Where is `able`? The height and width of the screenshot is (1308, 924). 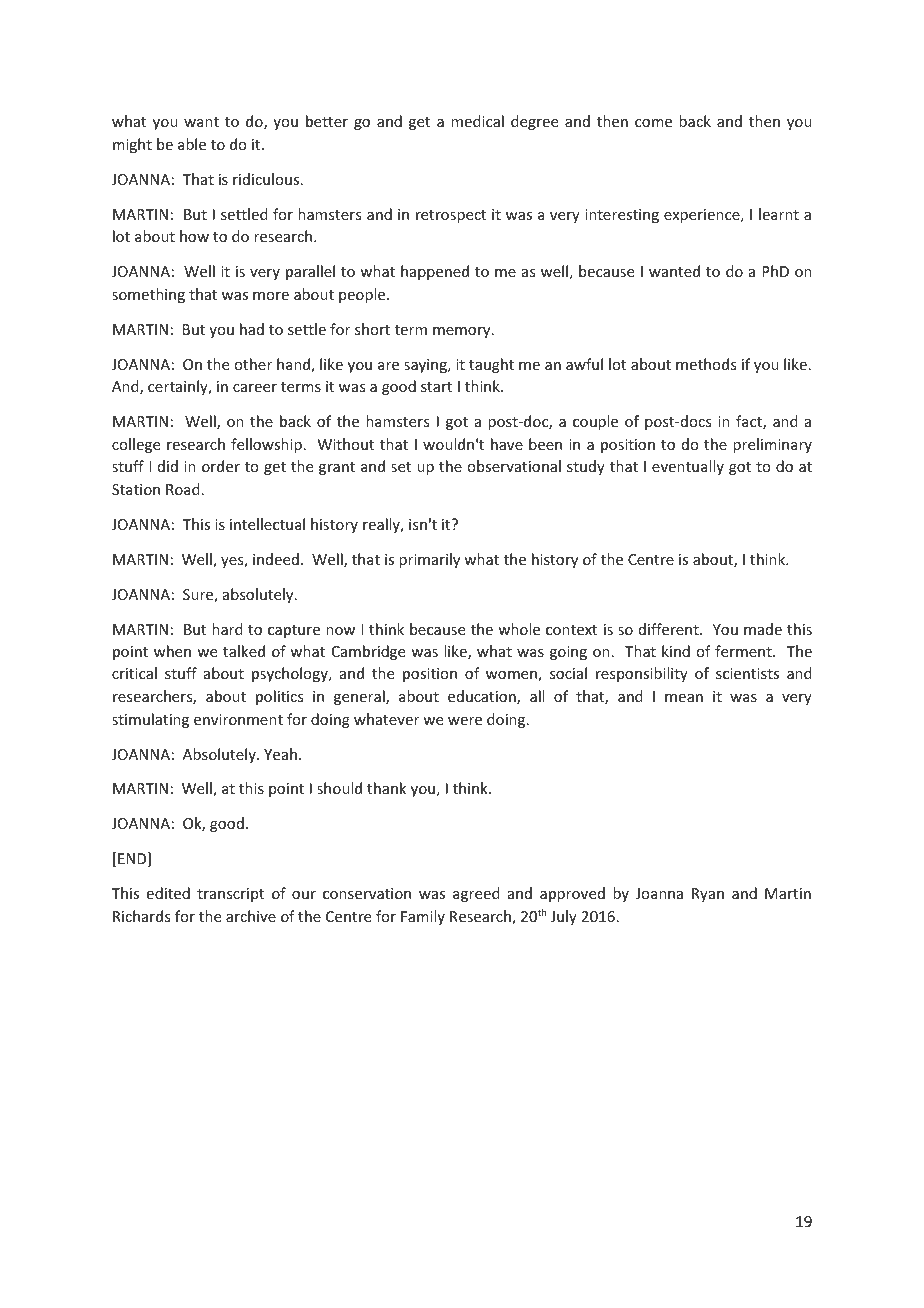
able is located at coordinates (192, 144).
